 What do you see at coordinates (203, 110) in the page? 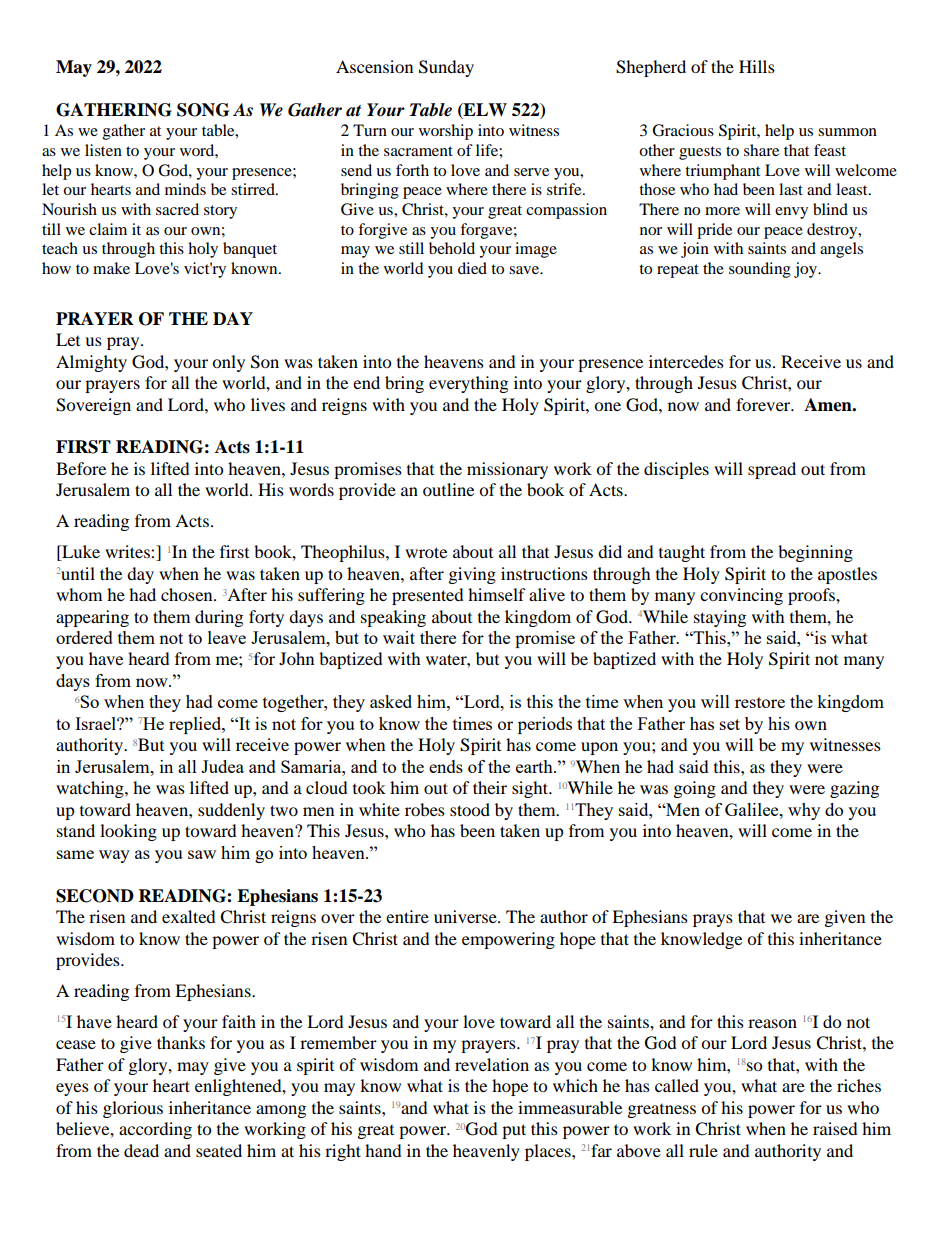
I see `SONG` at bounding box center [203, 110].
